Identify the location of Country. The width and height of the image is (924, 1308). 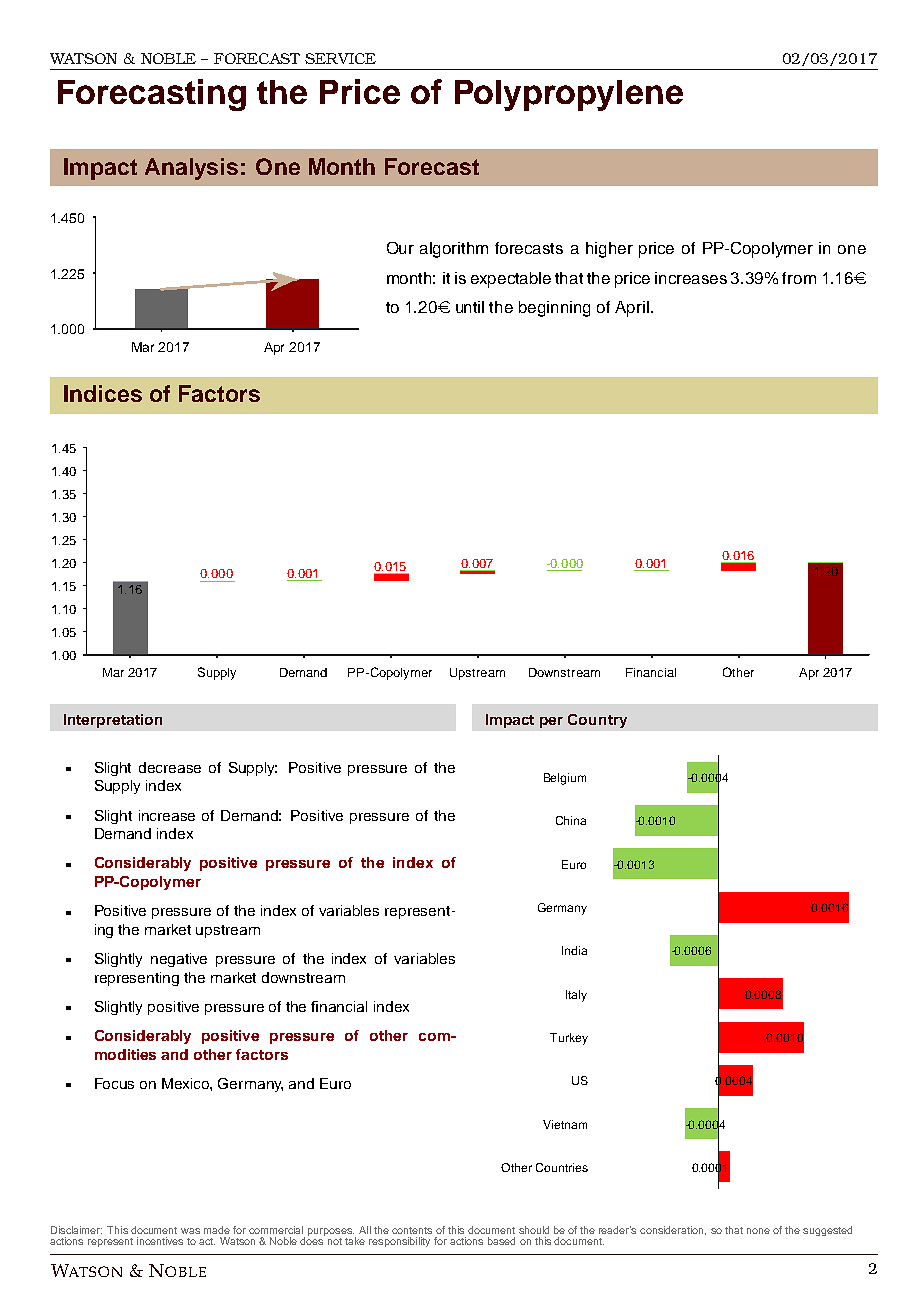
(597, 721).
